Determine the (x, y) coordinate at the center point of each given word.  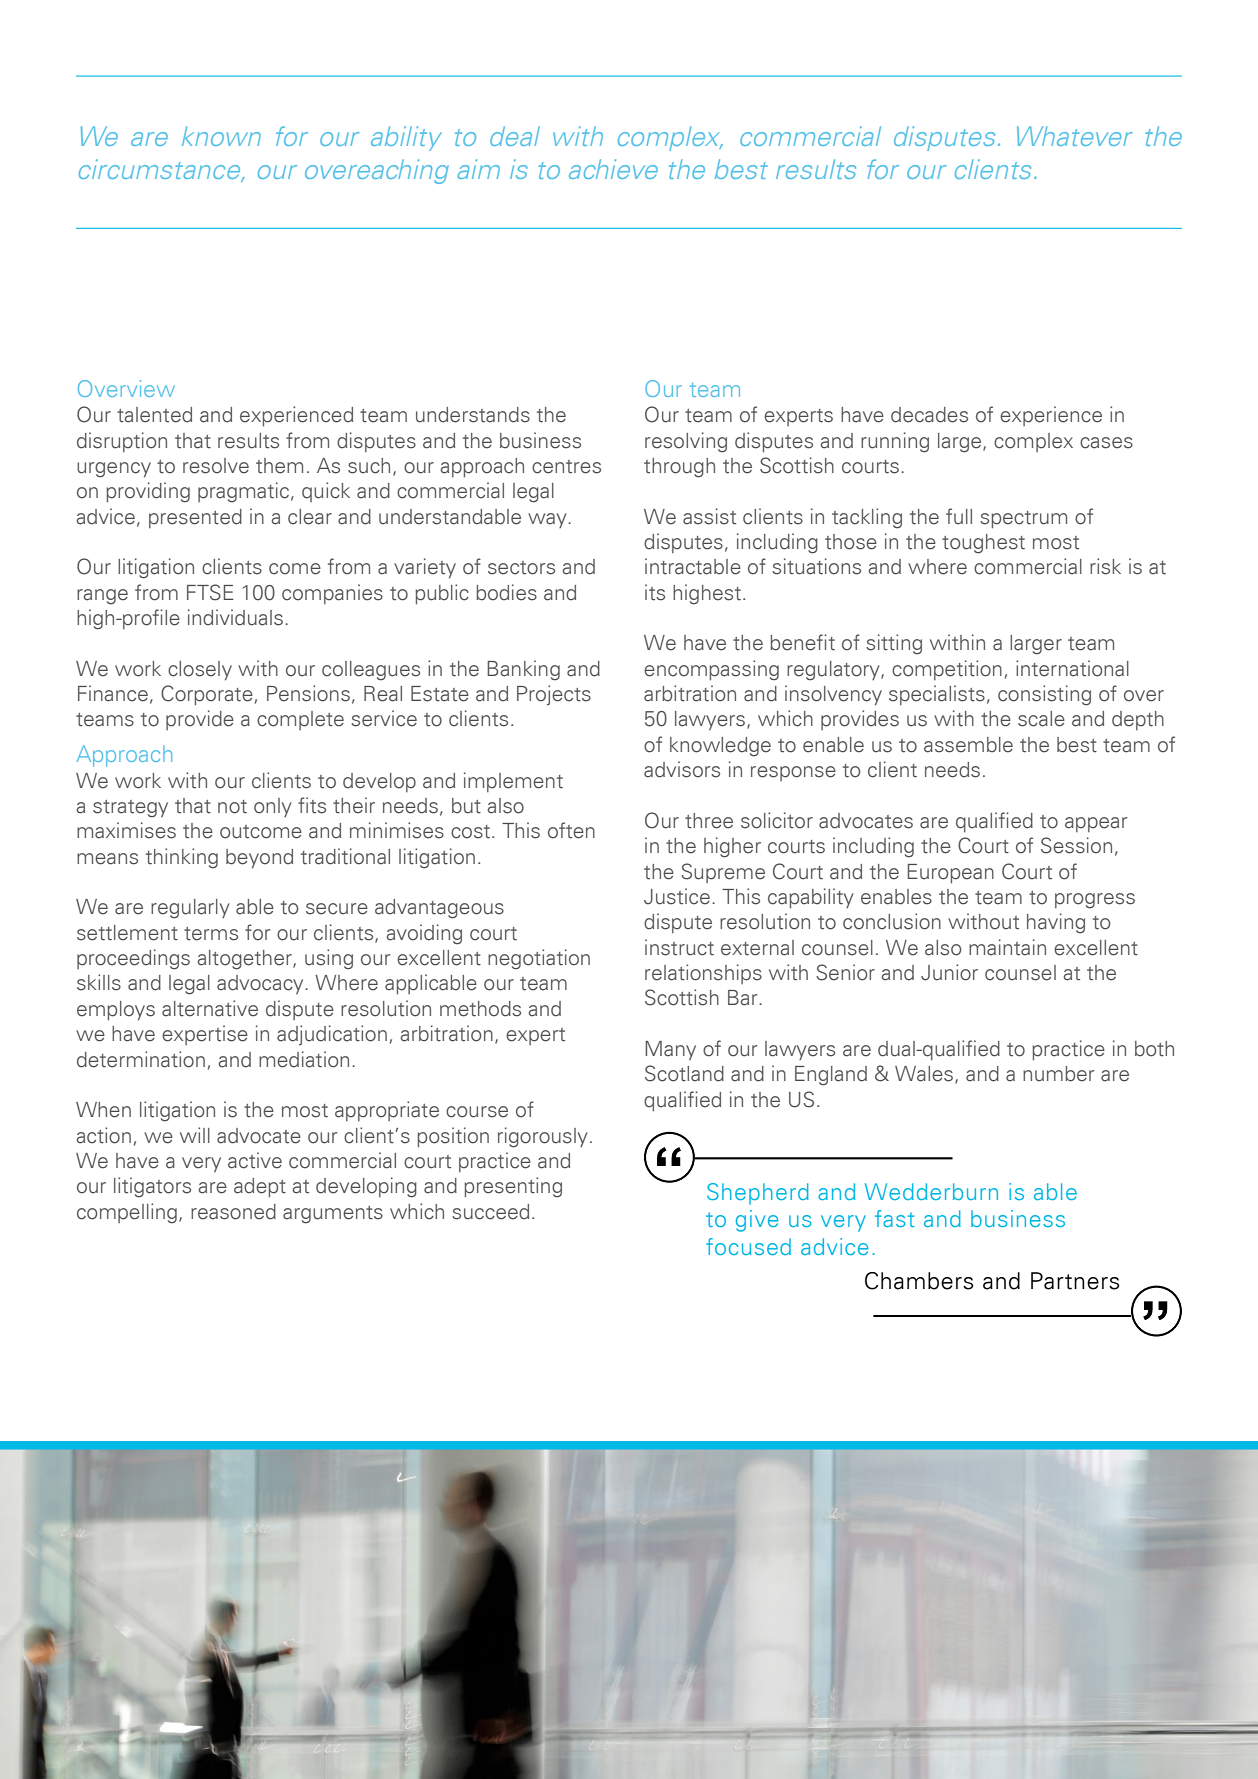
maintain (1007, 947)
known (221, 136)
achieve (613, 169)
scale (1041, 719)
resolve (216, 466)
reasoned (233, 1212)
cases (1106, 443)
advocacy (261, 984)
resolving (686, 442)
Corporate (207, 695)
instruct (679, 947)
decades (929, 415)
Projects (554, 695)
